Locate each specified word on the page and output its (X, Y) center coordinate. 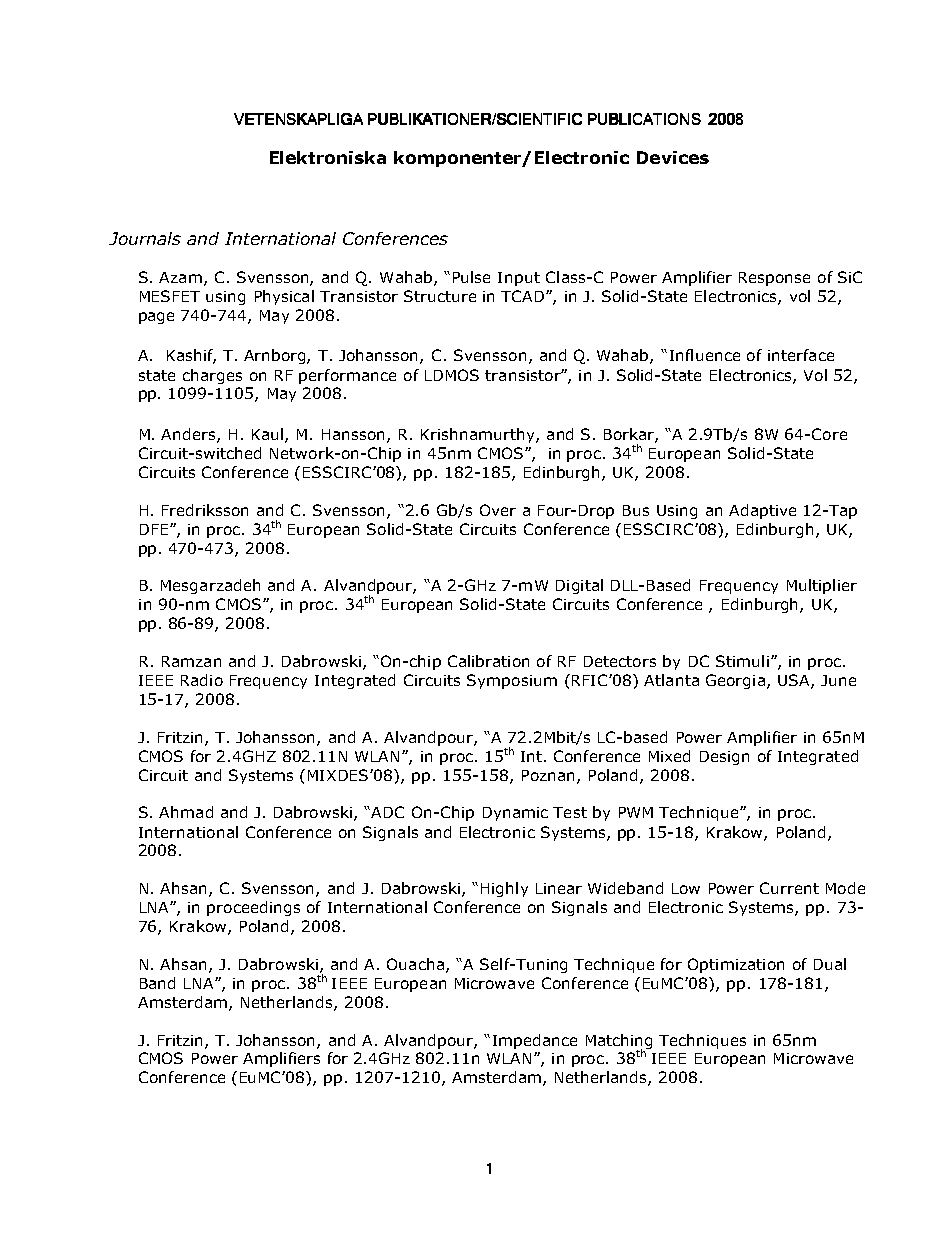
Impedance (535, 1041)
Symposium (512, 681)
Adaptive (762, 511)
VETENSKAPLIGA (298, 119)
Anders (189, 435)
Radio (202, 680)
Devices (673, 157)
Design (724, 758)
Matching (619, 1042)
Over (498, 510)
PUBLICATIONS (644, 119)
